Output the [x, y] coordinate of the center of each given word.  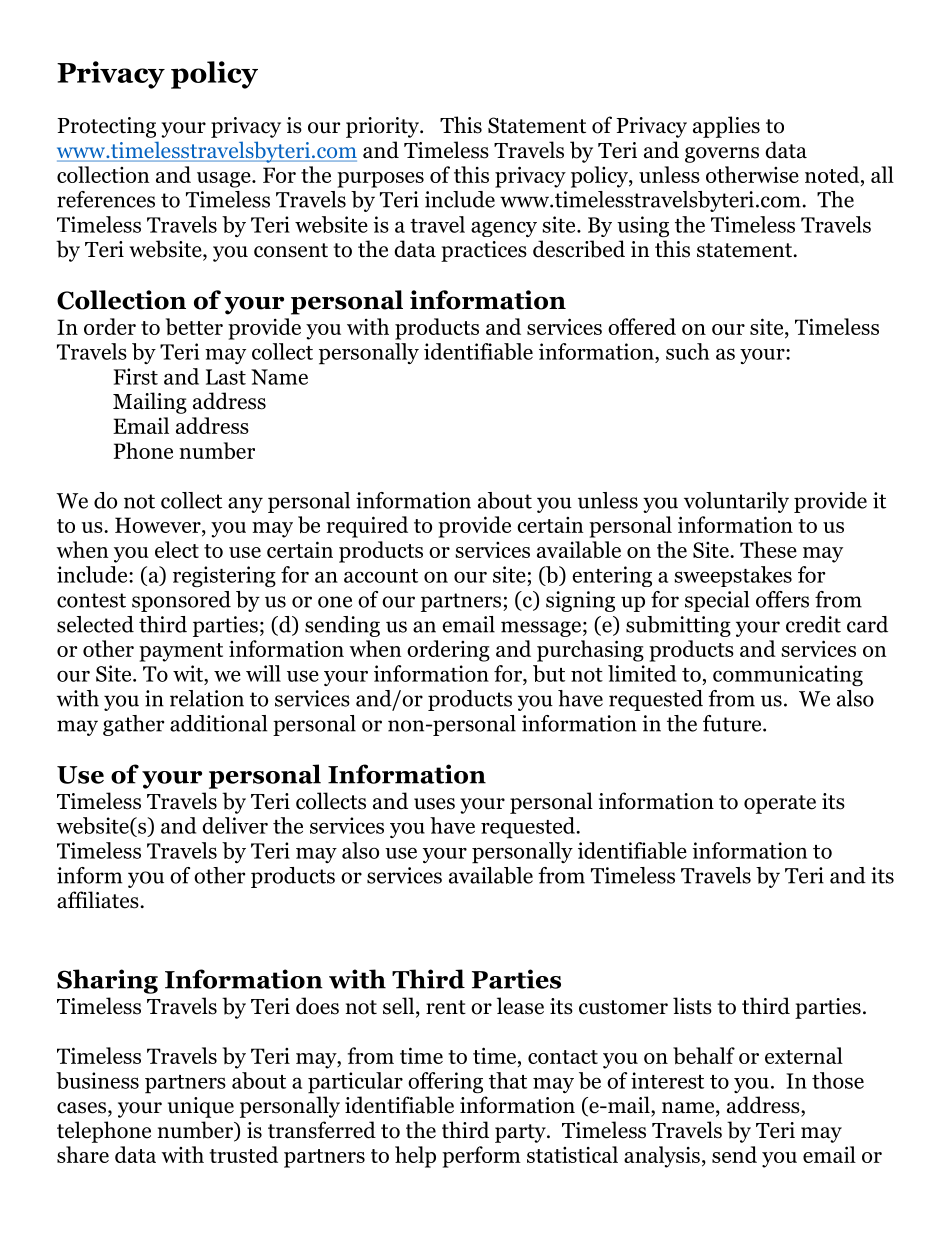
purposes [380, 180]
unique [201, 1107]
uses [434, 804]
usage [225, 180]
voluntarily [736, 502]
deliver [235, 825]
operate [780, 804]
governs [722, 155]
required [367, 527]
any [245, 505]
